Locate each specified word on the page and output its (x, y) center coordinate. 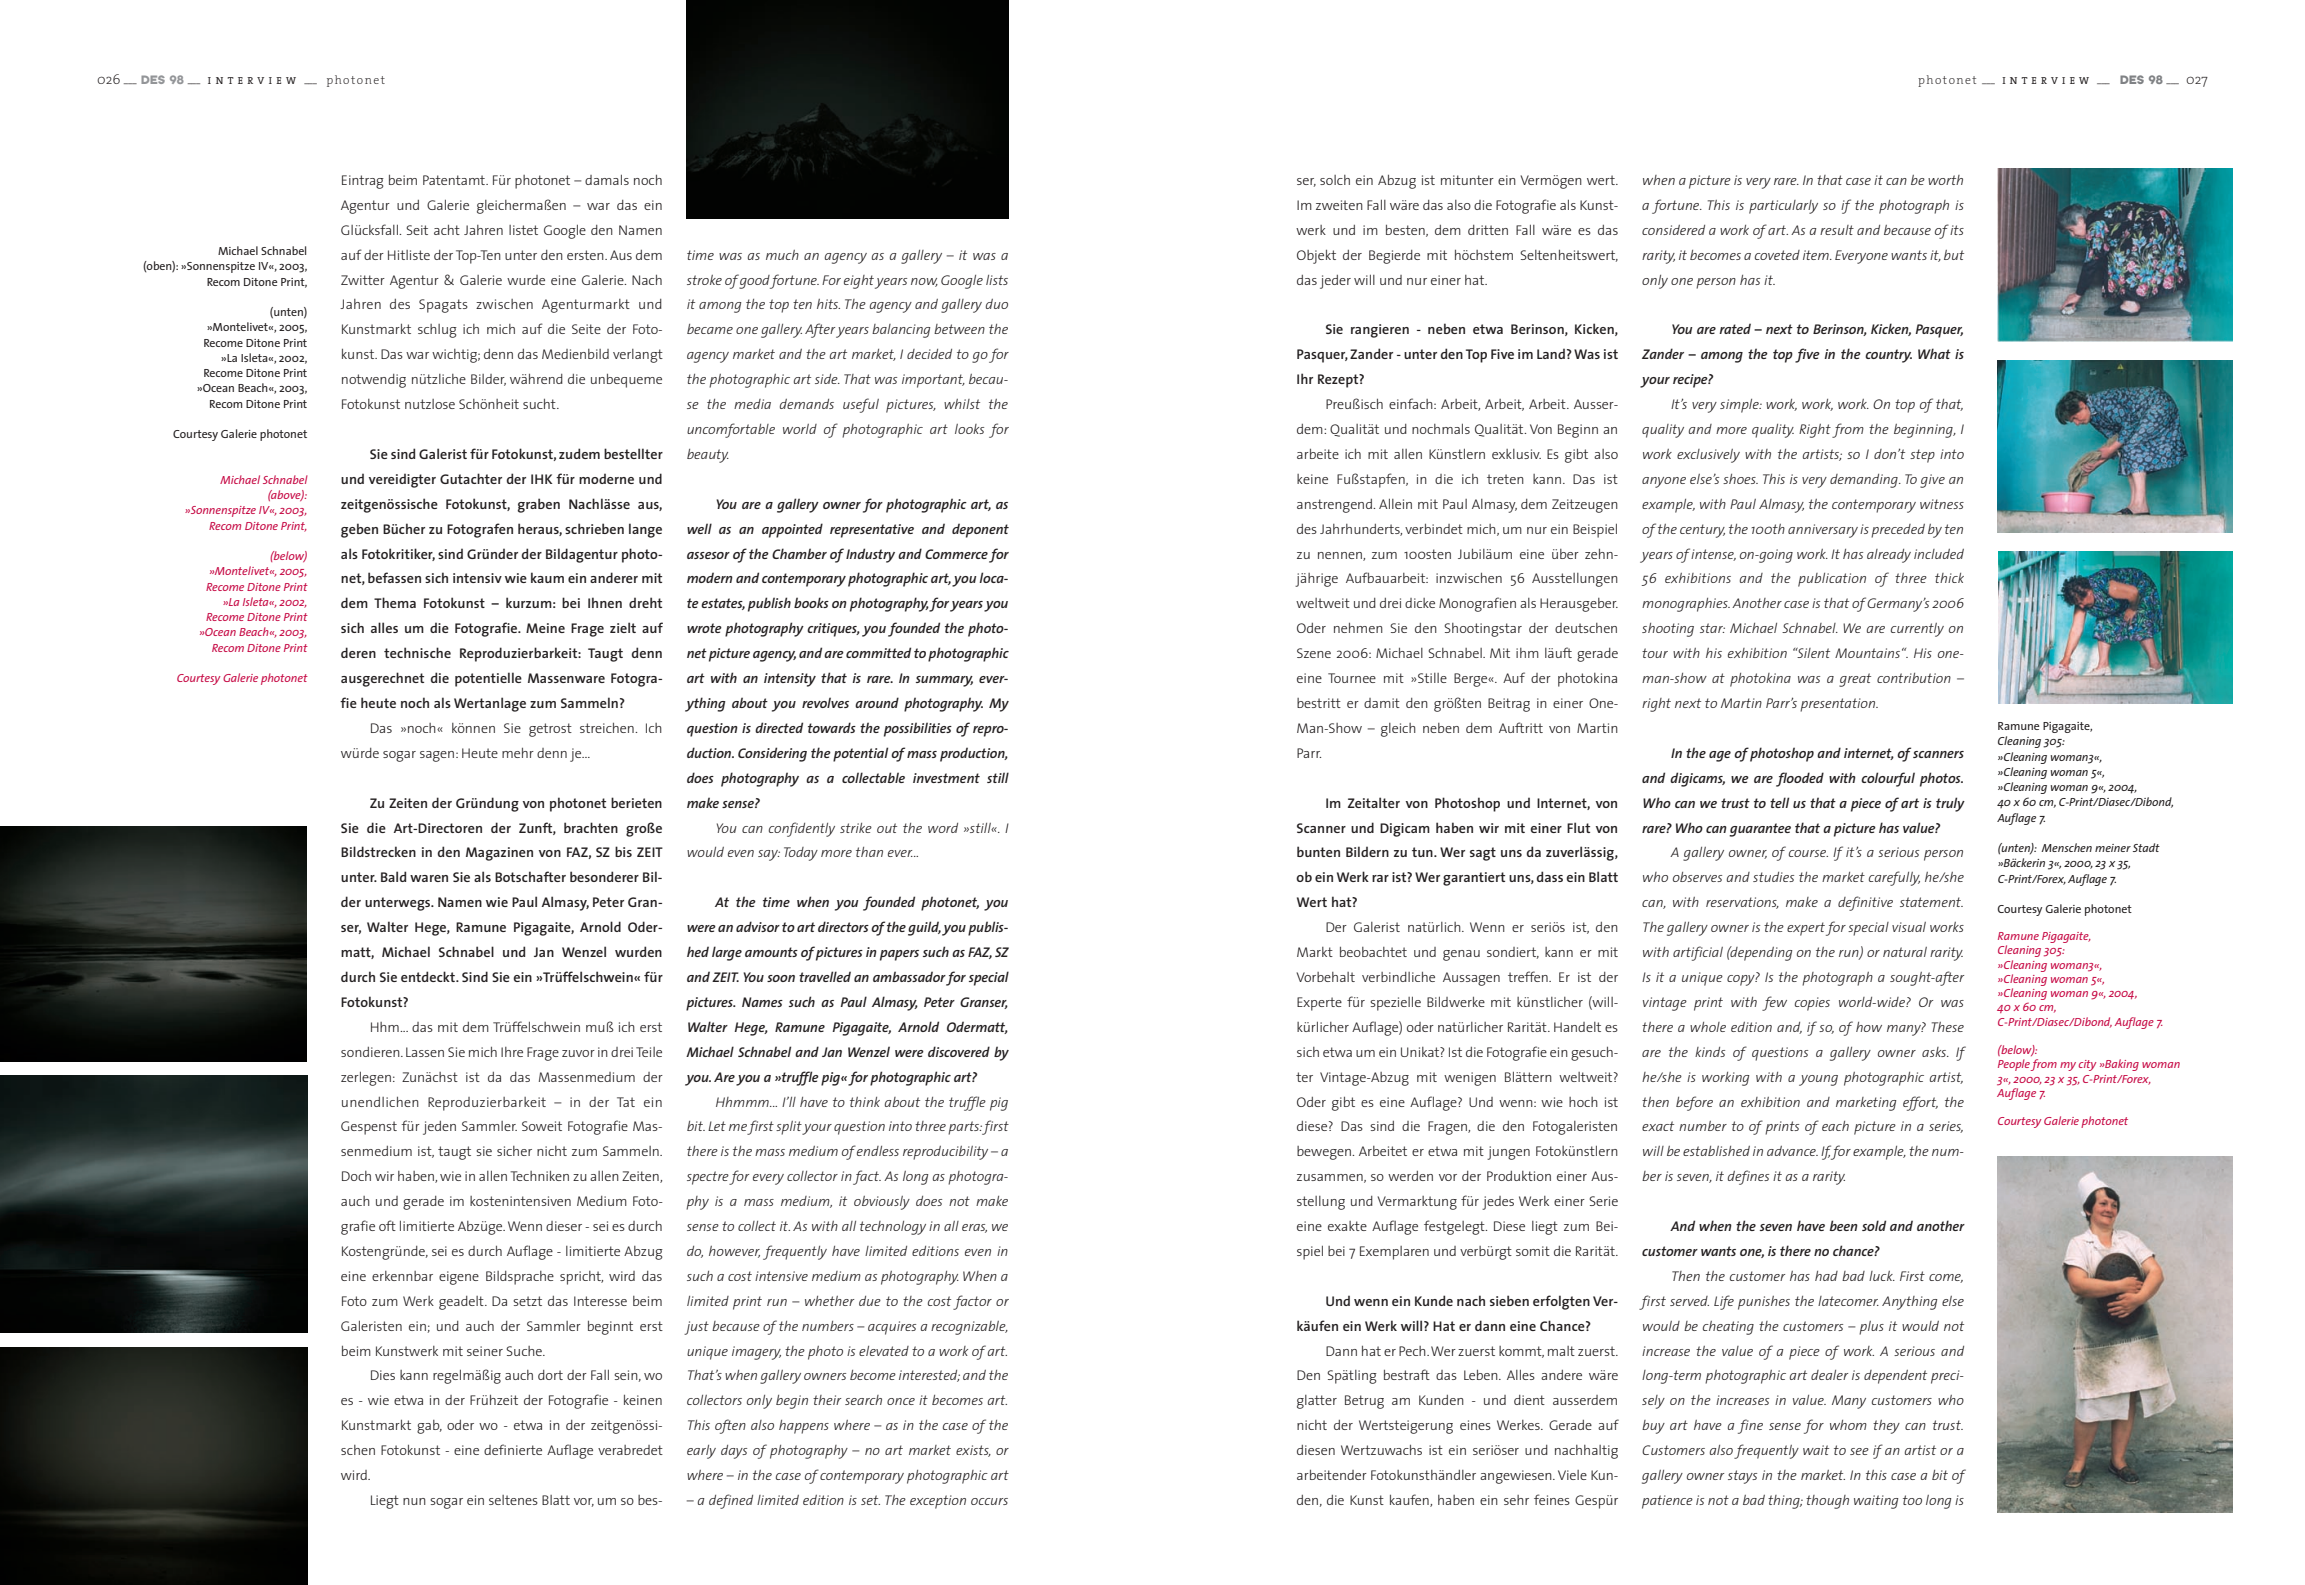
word (943, 828)
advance (1792, 1151)
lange (645, 530)
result (1837, 230)
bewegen (1325, 1153)
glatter (1317, 1402)
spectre (708, 1178)
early (701, 1452)
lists (997, 280)
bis (623, 851)
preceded (1898, 531)
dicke (1420, 603)
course (1808, 853)
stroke (704, 280)
